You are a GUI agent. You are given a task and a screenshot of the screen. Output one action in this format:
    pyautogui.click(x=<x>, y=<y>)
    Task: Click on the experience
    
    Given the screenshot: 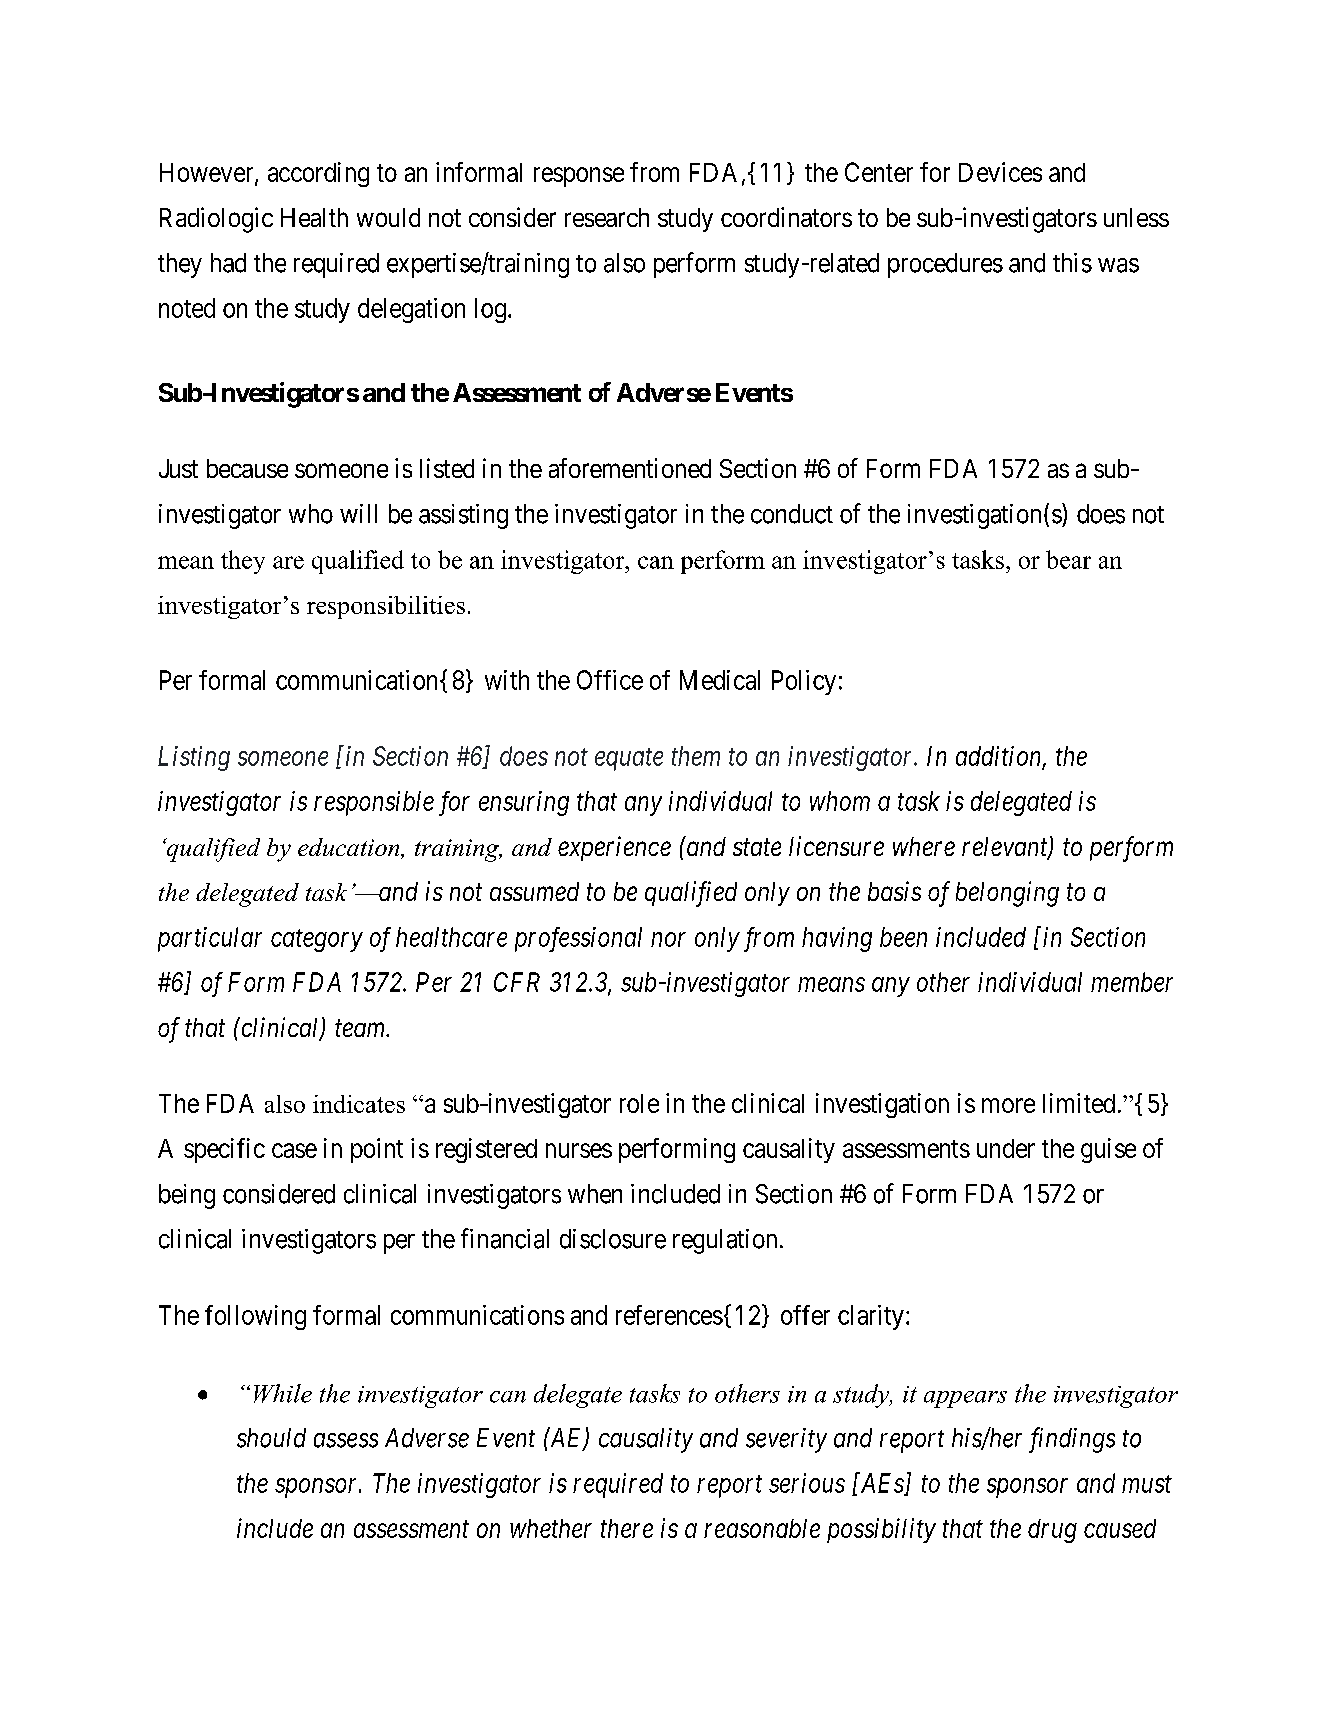 What is the action you would take?
    pyautogui.click(x=614, y=848)
